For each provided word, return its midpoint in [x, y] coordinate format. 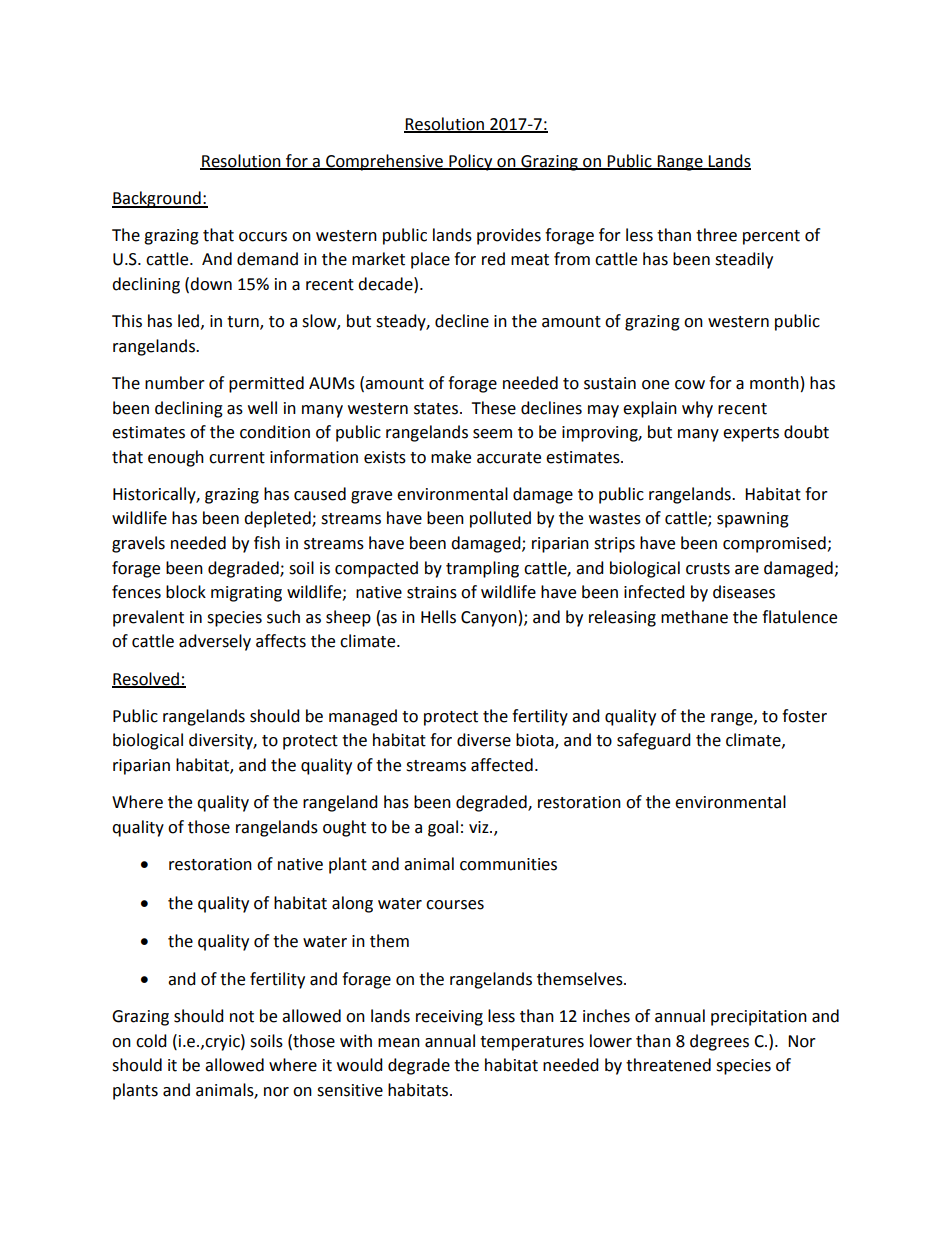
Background [157, 199]
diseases [744, 592]
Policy [471, 162]
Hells [438, 617]
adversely [215, 642]
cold [151, 1041]
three [716, 235]
